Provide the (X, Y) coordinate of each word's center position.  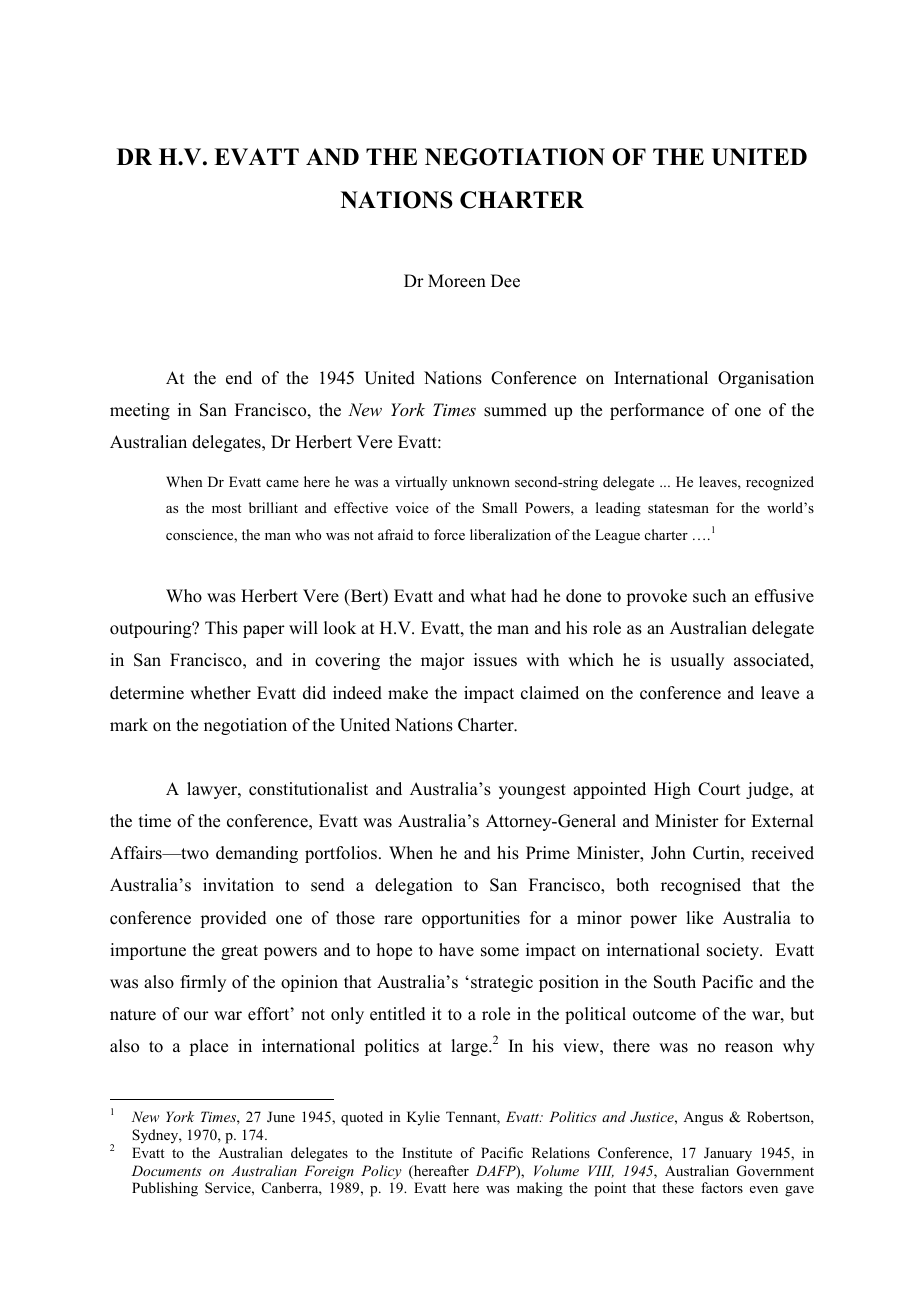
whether (220, 693)
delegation (414, 886)
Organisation (766, 379)
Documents (166, 1170)
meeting (140, 411)
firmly (203, 983)
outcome (664, 1015)
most (226, 508)
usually (697, 661)
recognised (701, 886)
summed (515, 410)
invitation (238, 885)
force (449, 534)
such (709, 596)
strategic (502, 983)
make (408, 693)
